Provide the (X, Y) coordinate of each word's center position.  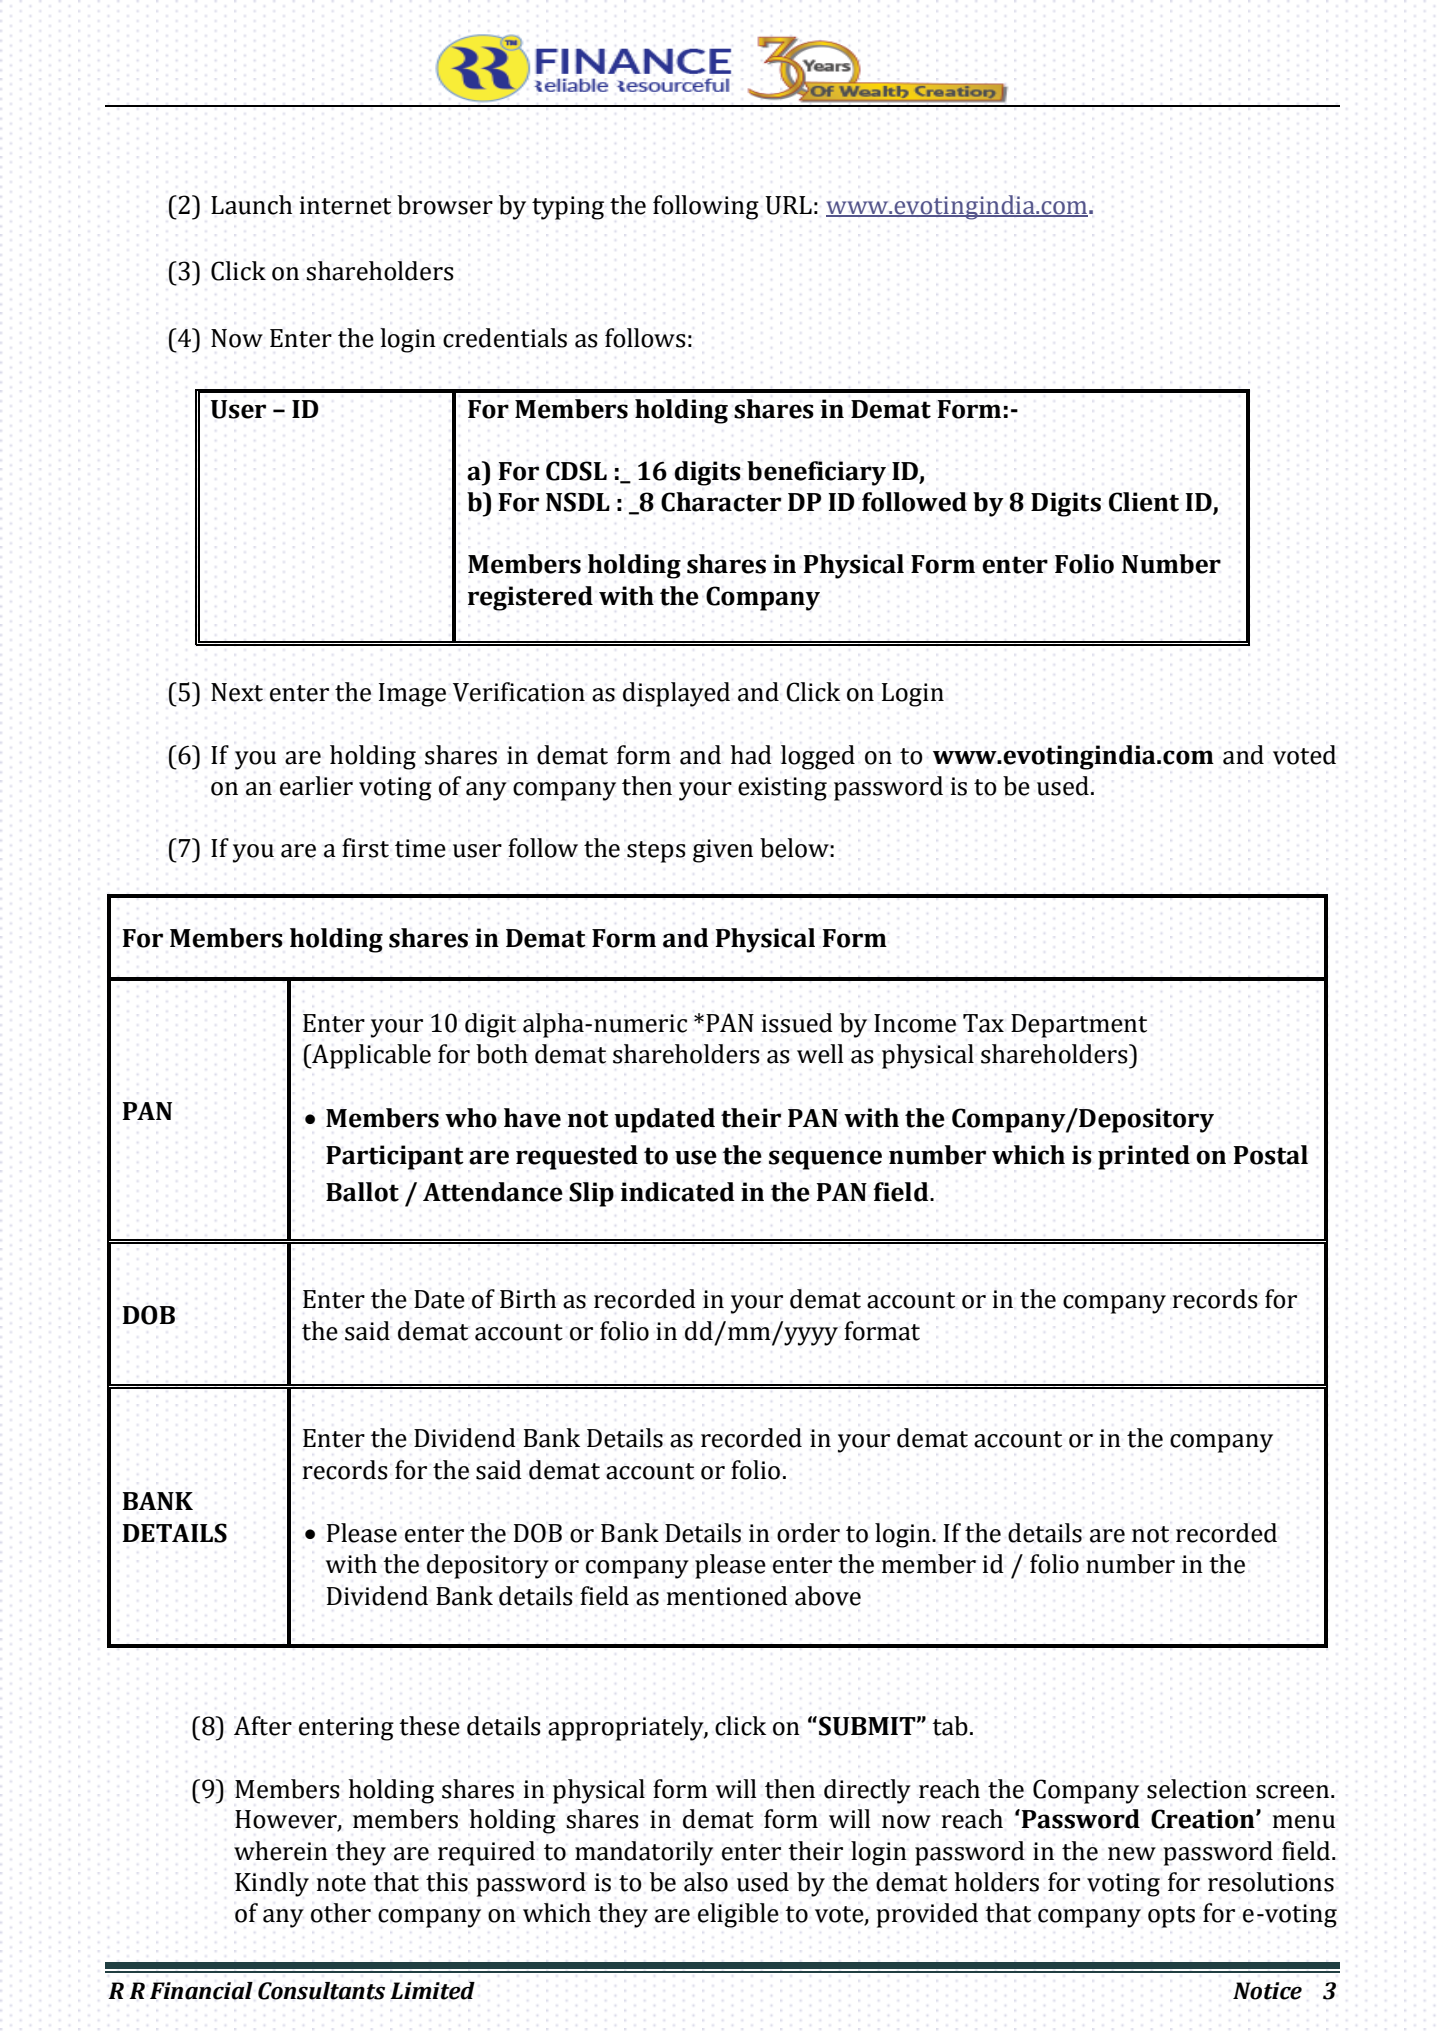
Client (1144, 502)
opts (1171, 1917)
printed (1144, 1157)
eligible (738, 1915)
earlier (316, 786)
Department (1079, 1026)
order (808, 1533)
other (341, 1913)
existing (782, 789)
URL (788, 205)
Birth (528, 1299)
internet (345, 205)
